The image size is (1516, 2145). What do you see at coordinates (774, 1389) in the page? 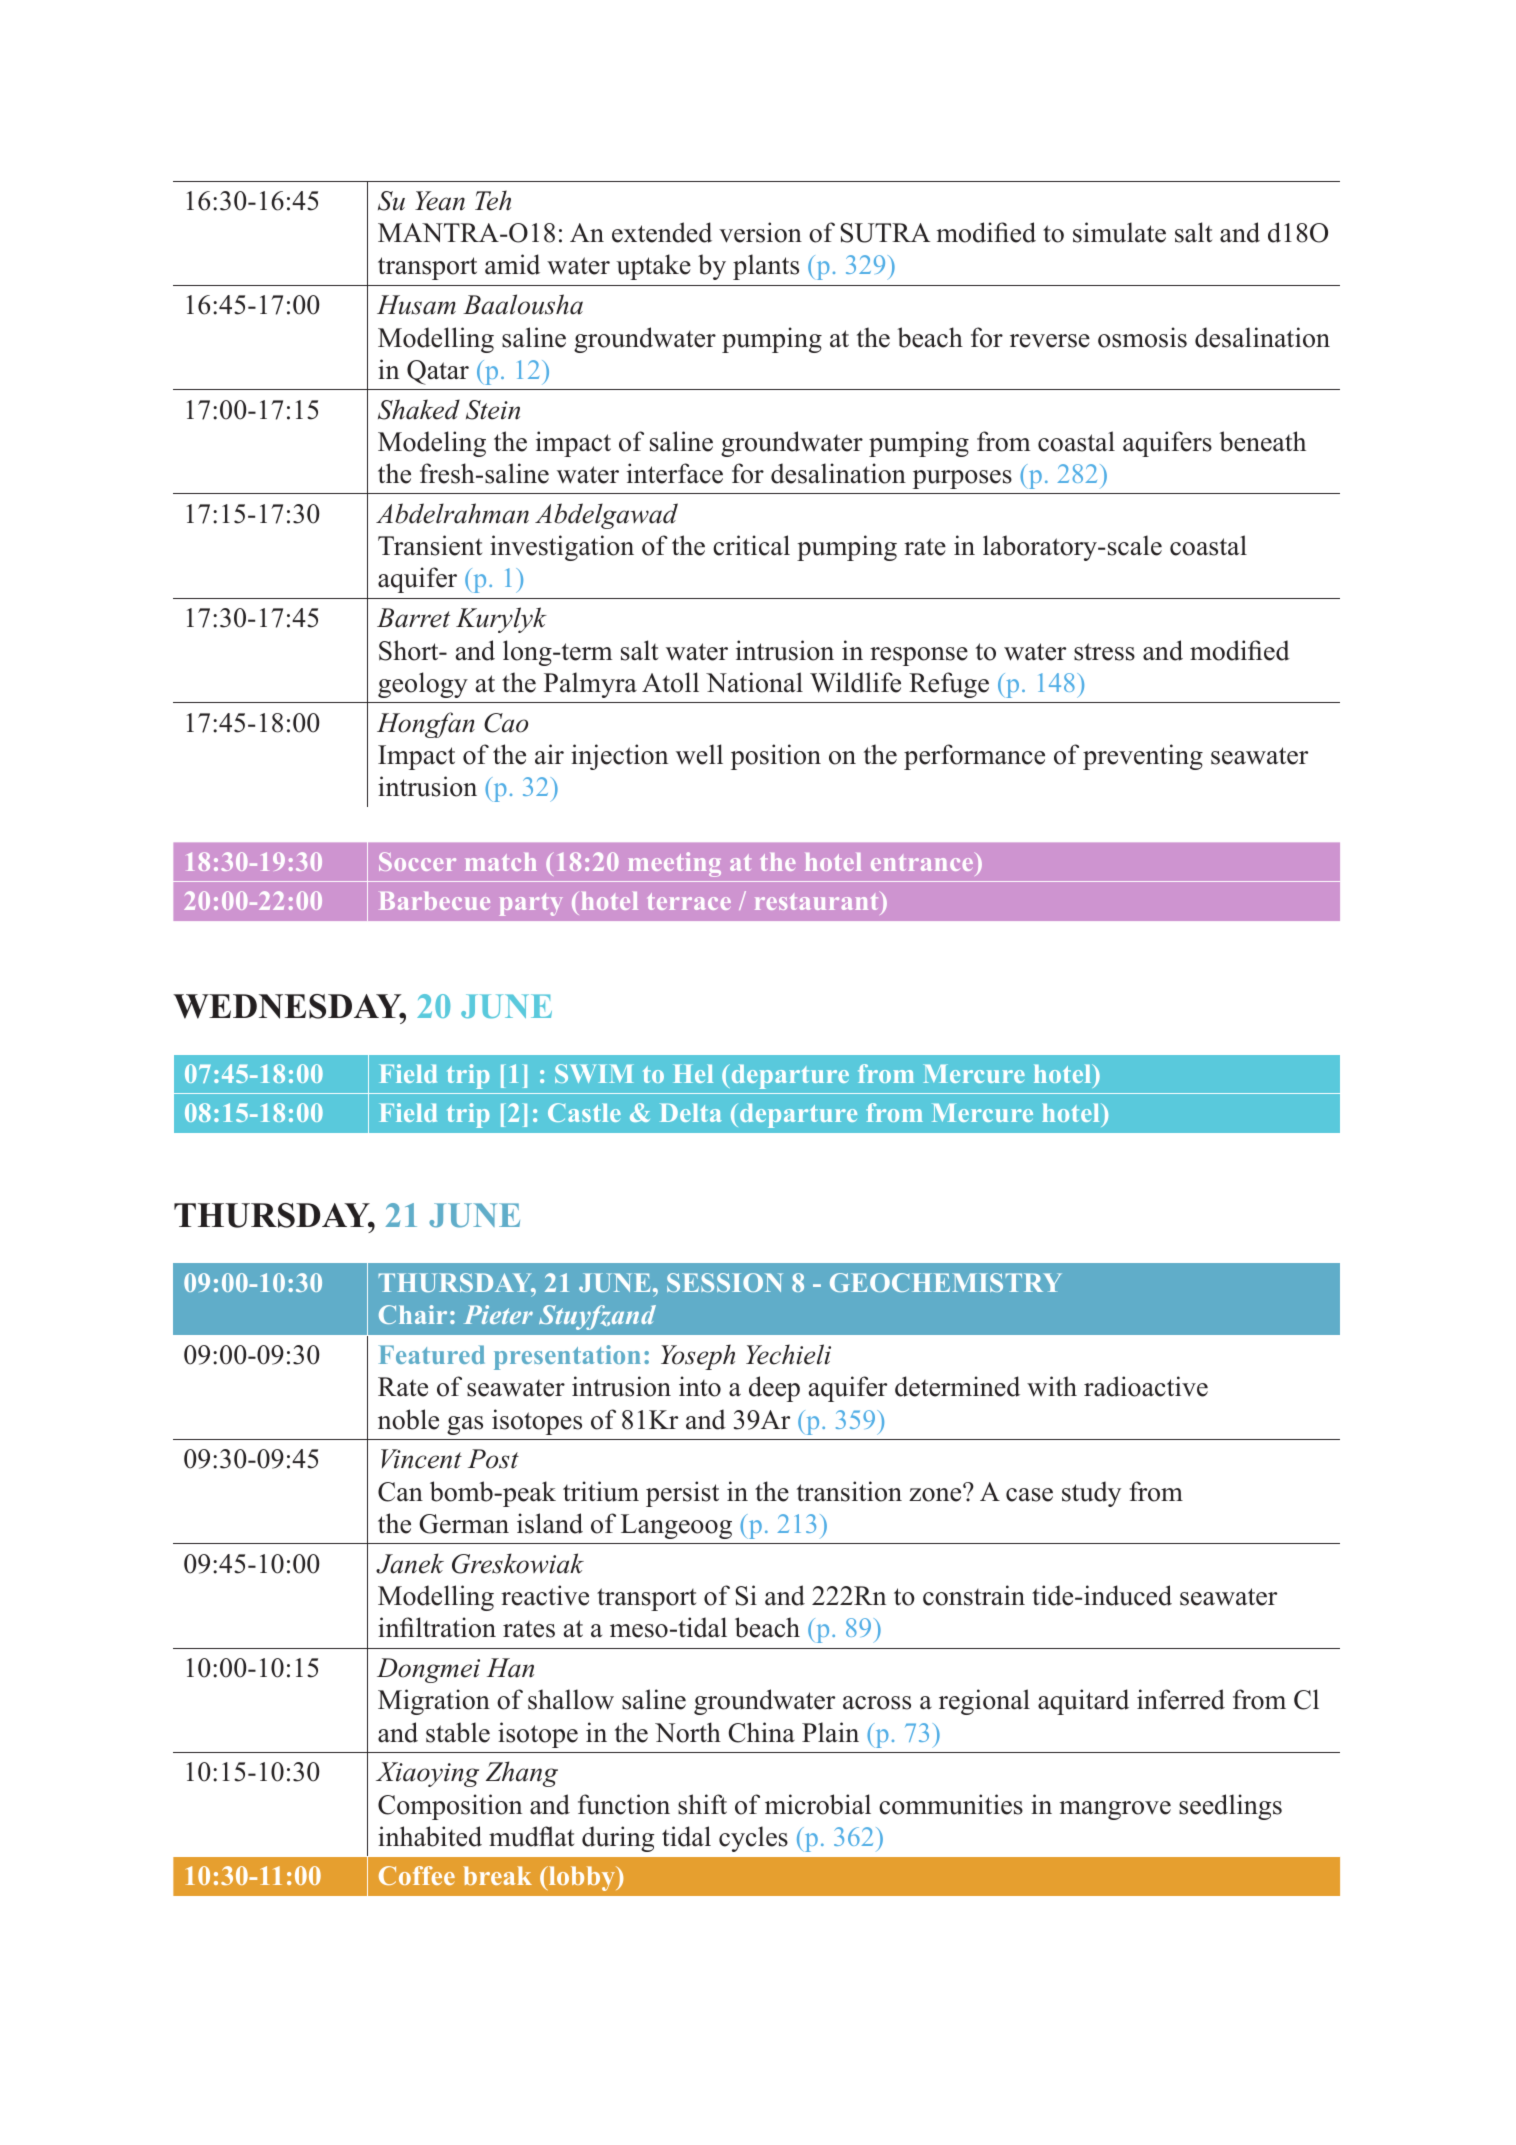
I see `deep` at bounding box center [774, 1389].
